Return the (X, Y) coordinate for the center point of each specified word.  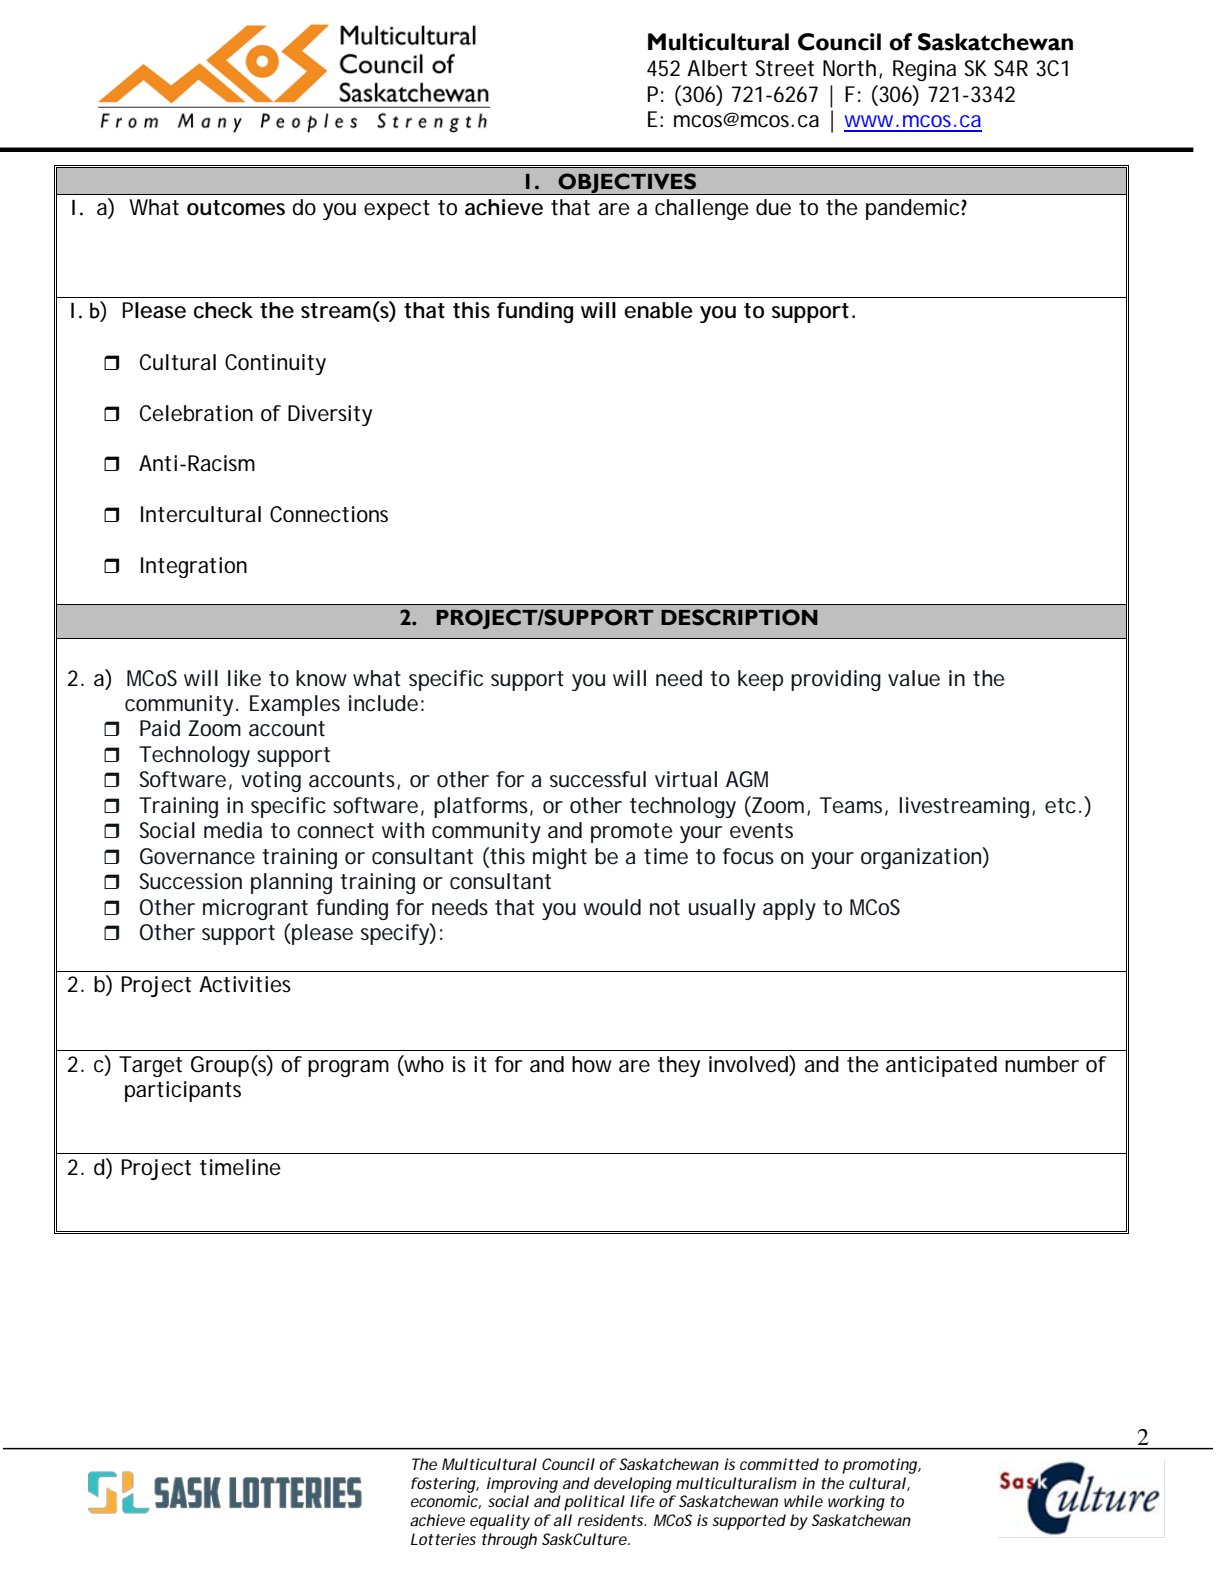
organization (921, 858)
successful (598, 779)
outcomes (236, 208)
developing (633, 1485)
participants (183, 1091)
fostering (443, 1485)
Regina (924, 70)
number (1042, 1064)
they (679, 1066)
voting (271, 781)
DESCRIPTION (739, 617)
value (914, 678)
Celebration (196, 413)
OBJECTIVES (627, 184)
